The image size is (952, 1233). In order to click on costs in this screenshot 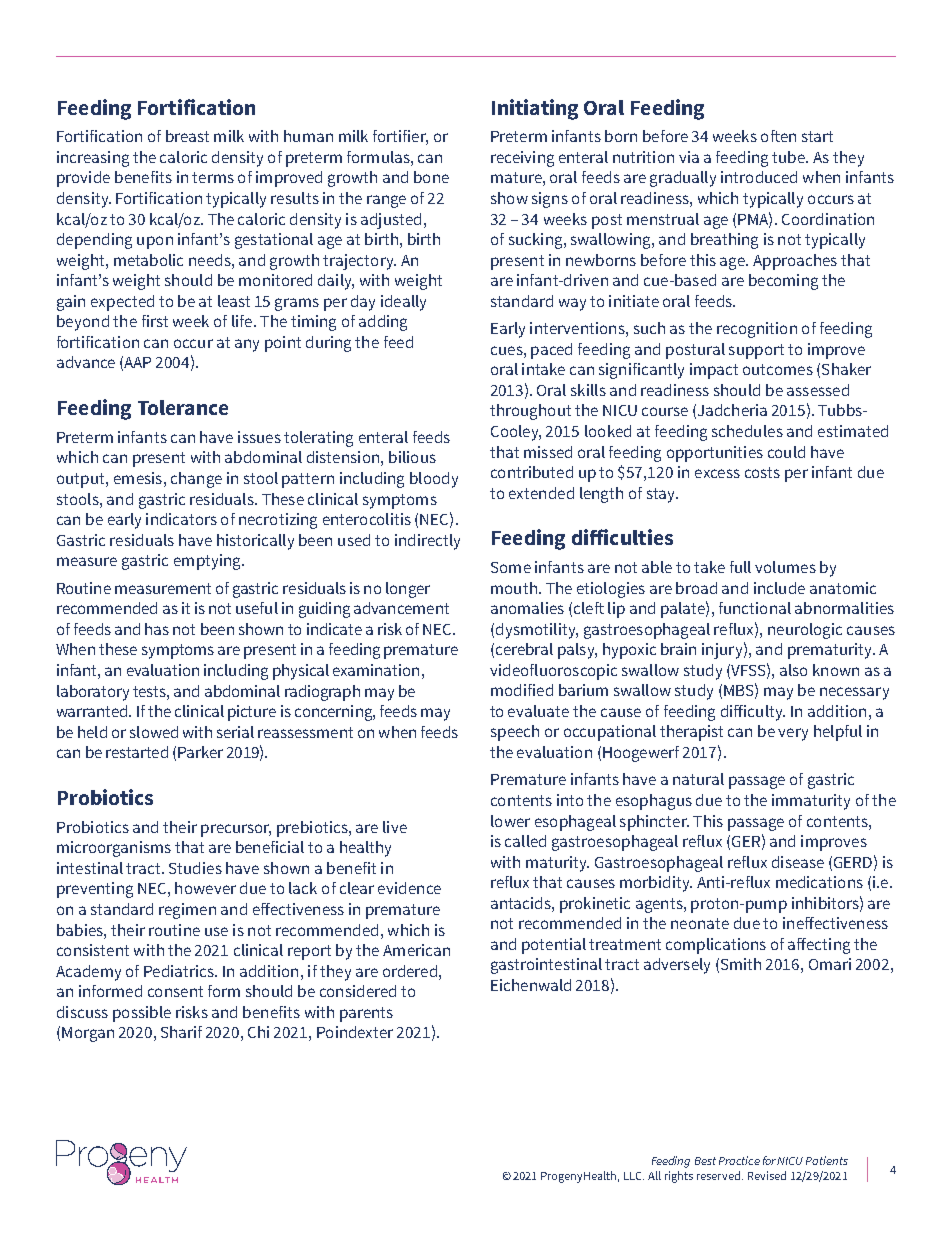, I will do `click(762, 472)`.
